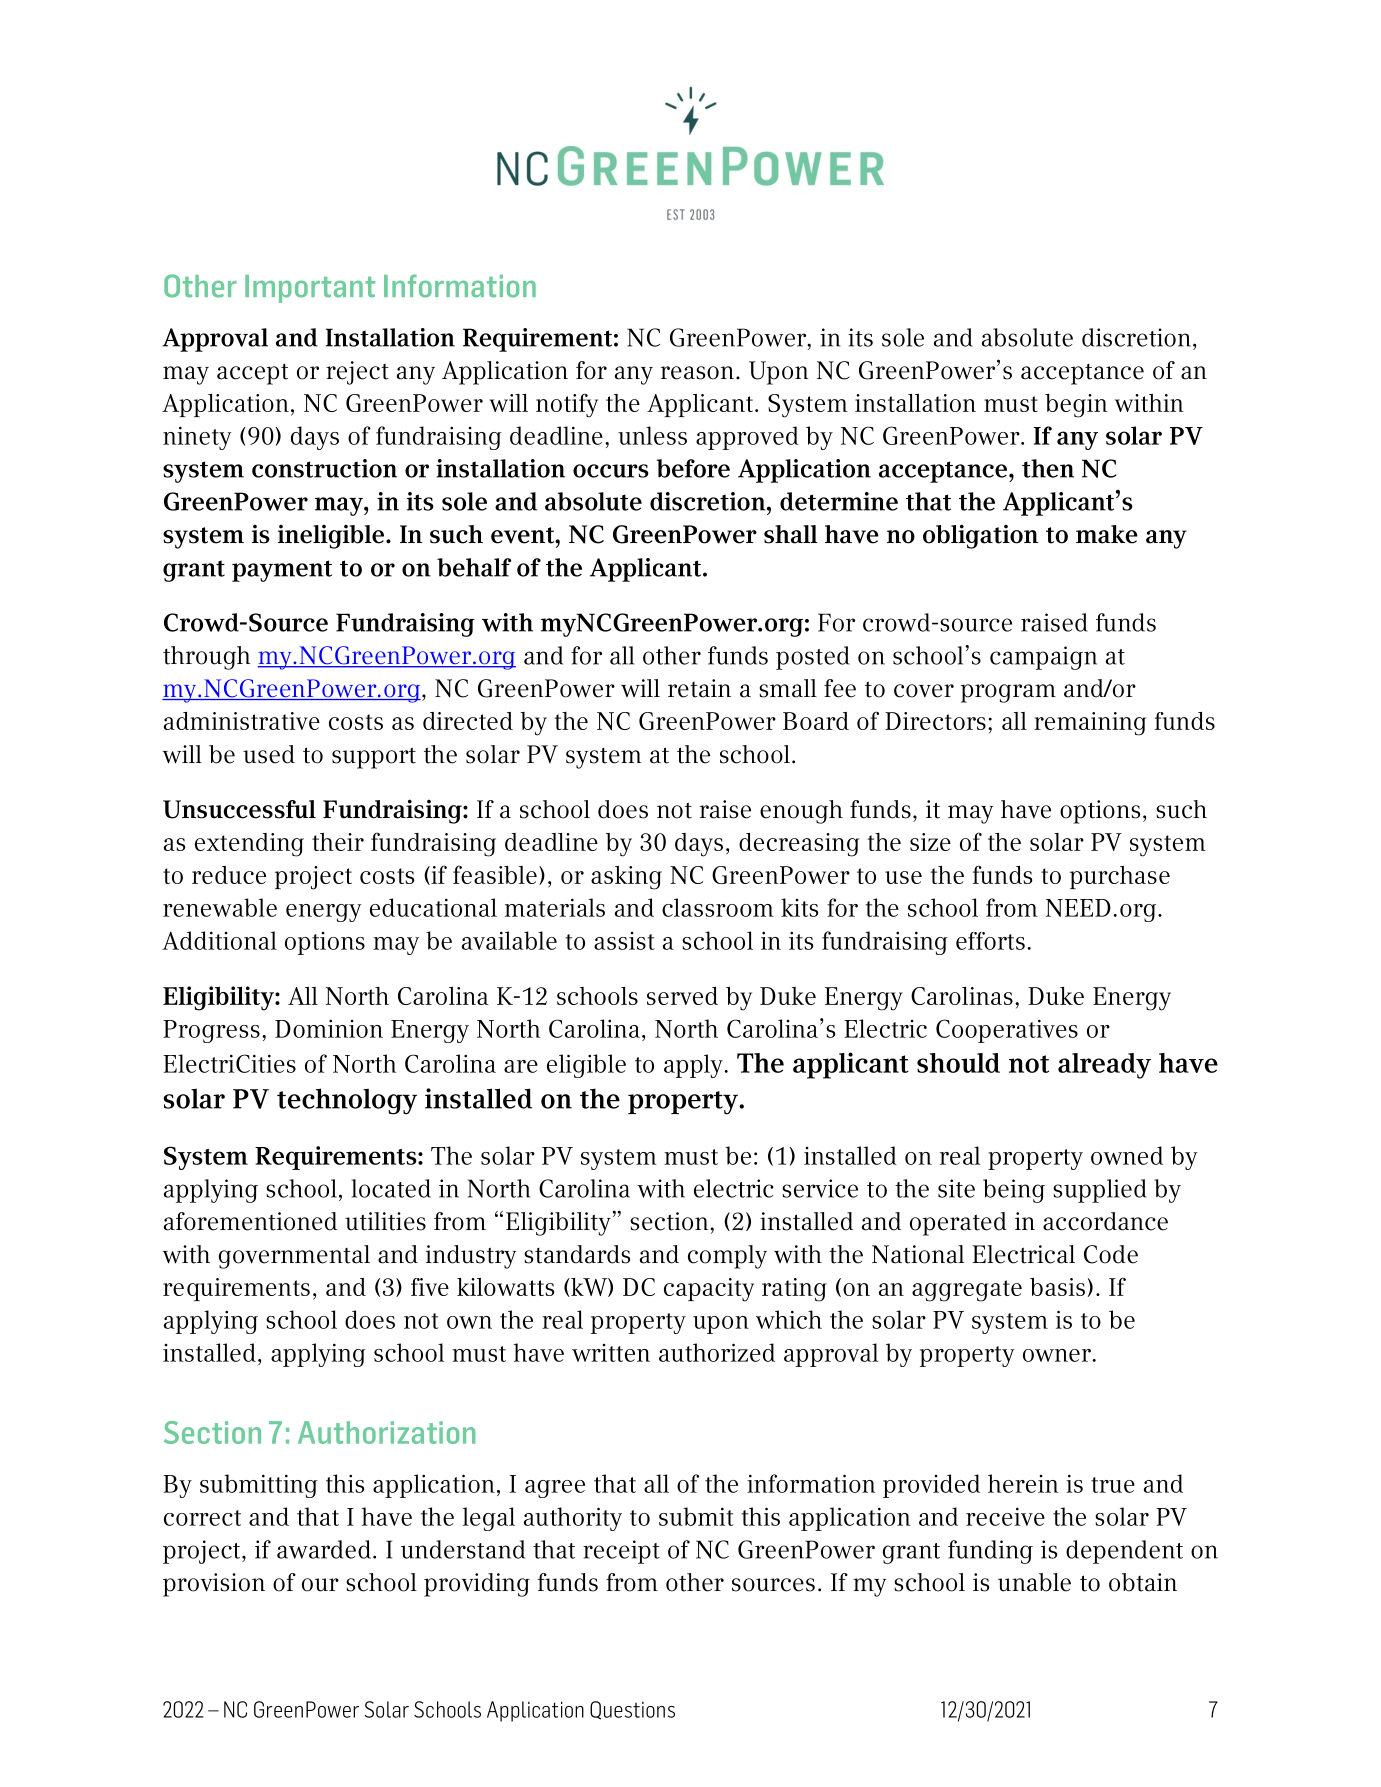 The image size is (1381, 1787). Describe the element at coordinates (310, 289) in the image. I see `Important` at that location.
